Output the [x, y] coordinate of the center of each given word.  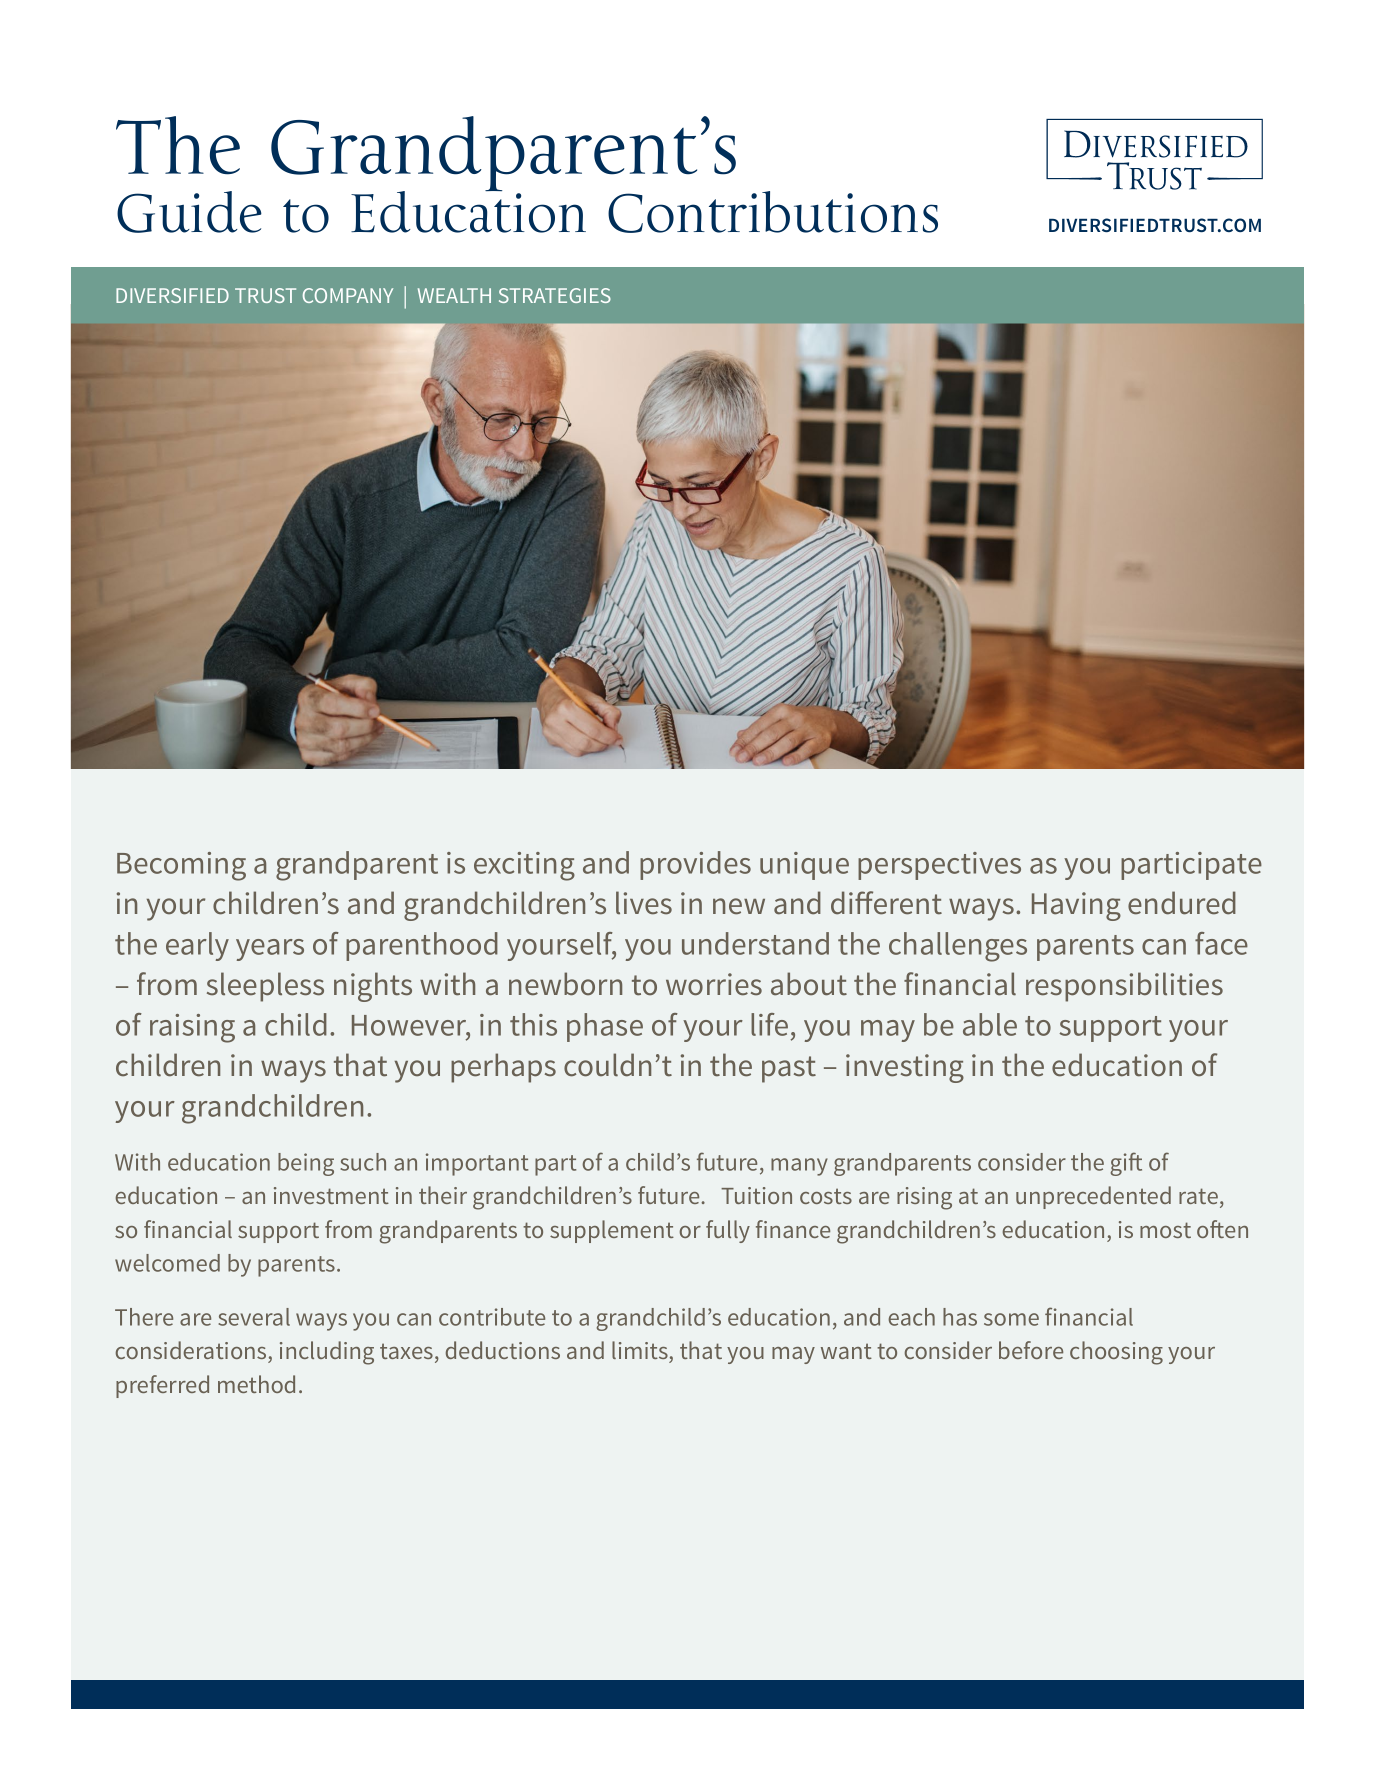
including [327, 1353]
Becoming [181, 866]
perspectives [939, 866]
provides [695, 865]
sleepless [265, 987]
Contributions [773, 212]
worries [714, 984]
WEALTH [454, 295]
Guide [189, 212]
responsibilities [1124, 987]
